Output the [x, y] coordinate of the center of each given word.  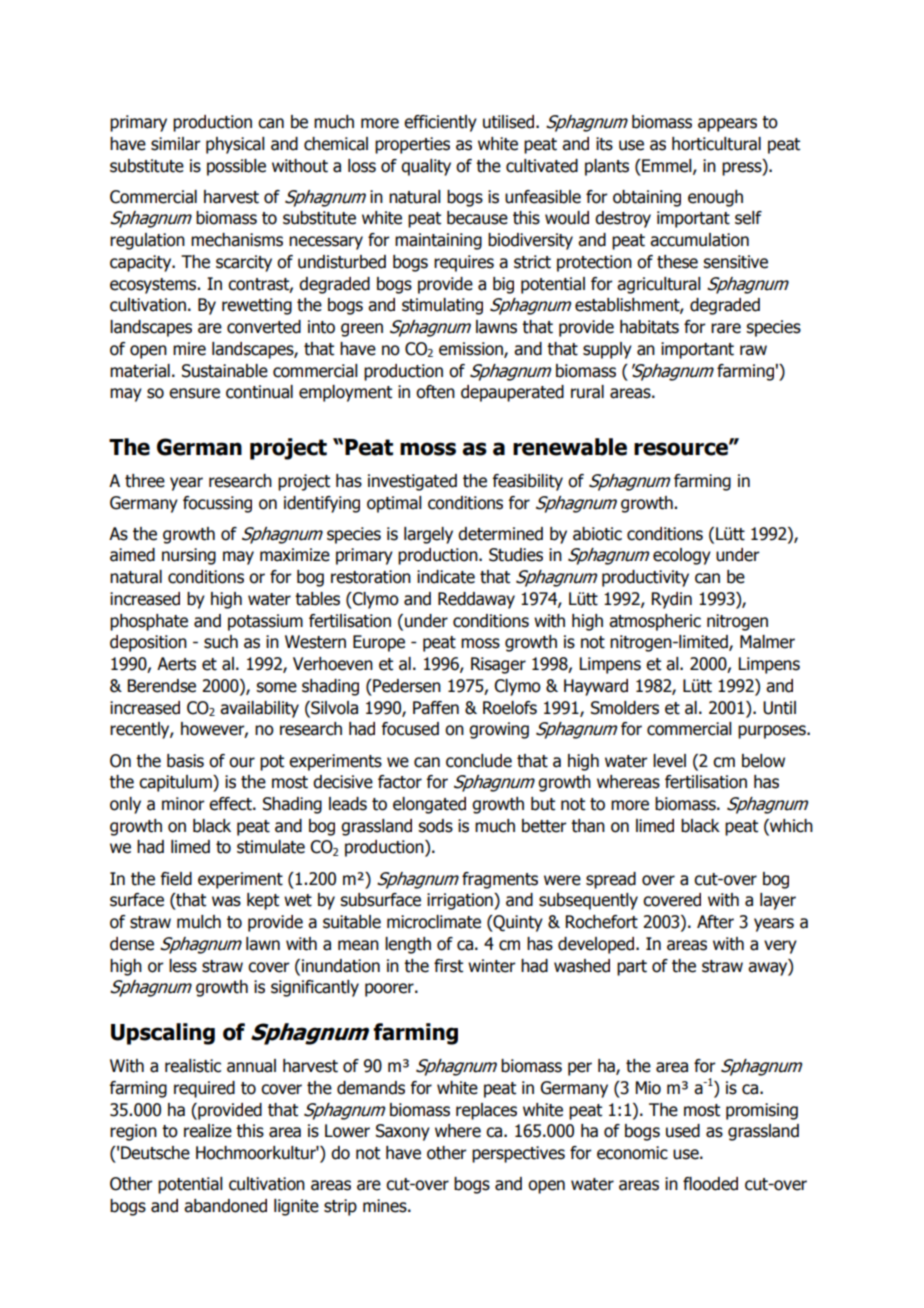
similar [176, 144]
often [435, 392]
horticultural [716, 144]
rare [726, 328]
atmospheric [655, 622]
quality [426, 167]
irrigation [461, 901]
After [715, 922]
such [221, 642]
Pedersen [406, 686]
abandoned [225, 1206]
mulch [199, 922]
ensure [194, 393]
